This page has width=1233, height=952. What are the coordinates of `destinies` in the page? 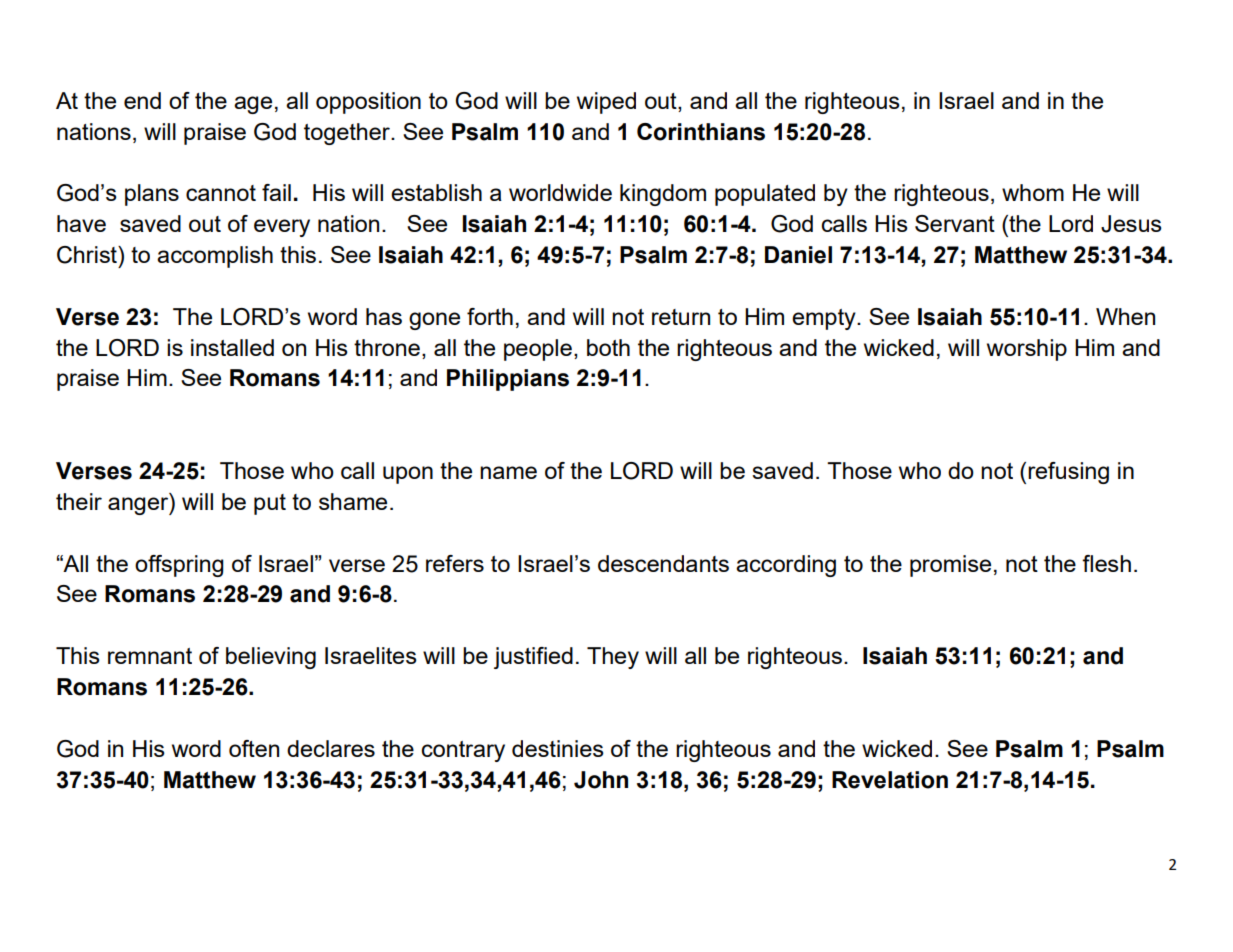 It's located at (558, 748).
